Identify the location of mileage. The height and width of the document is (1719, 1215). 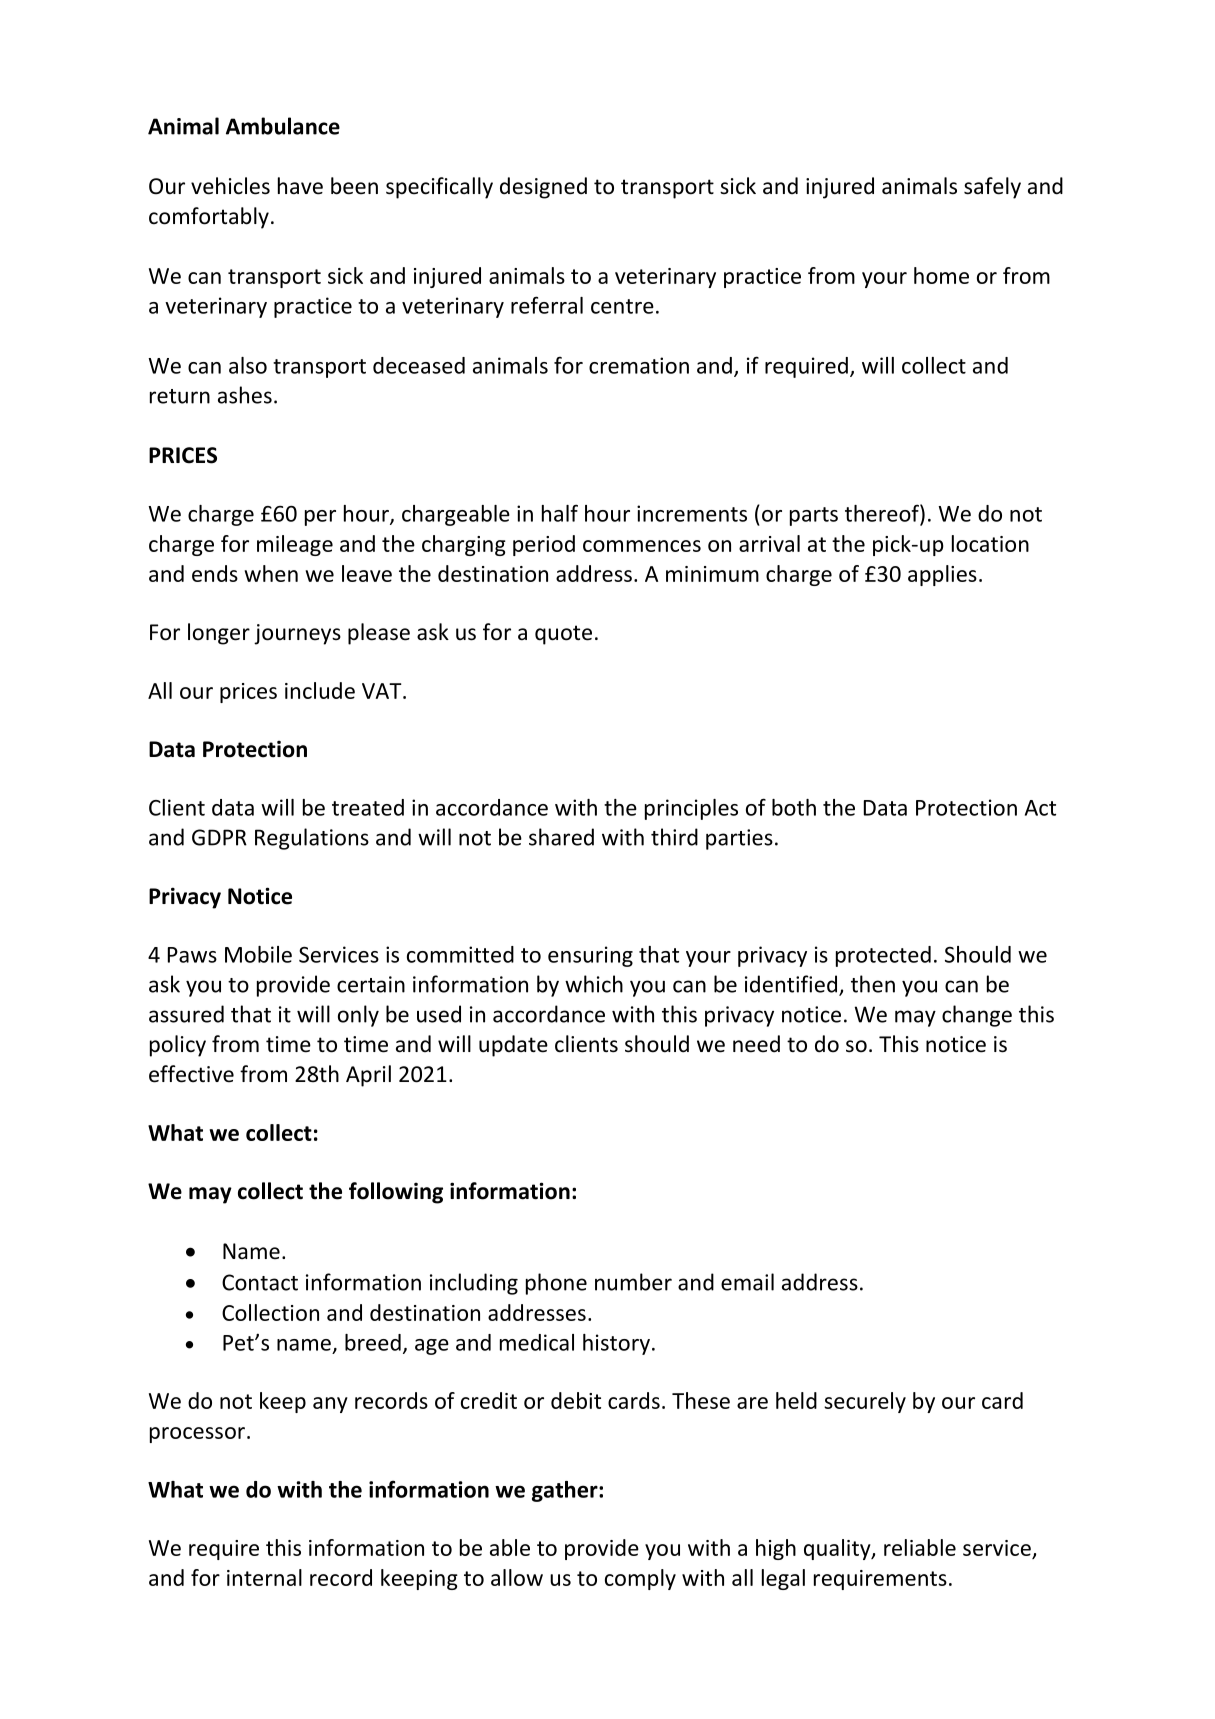
(295, 545).
